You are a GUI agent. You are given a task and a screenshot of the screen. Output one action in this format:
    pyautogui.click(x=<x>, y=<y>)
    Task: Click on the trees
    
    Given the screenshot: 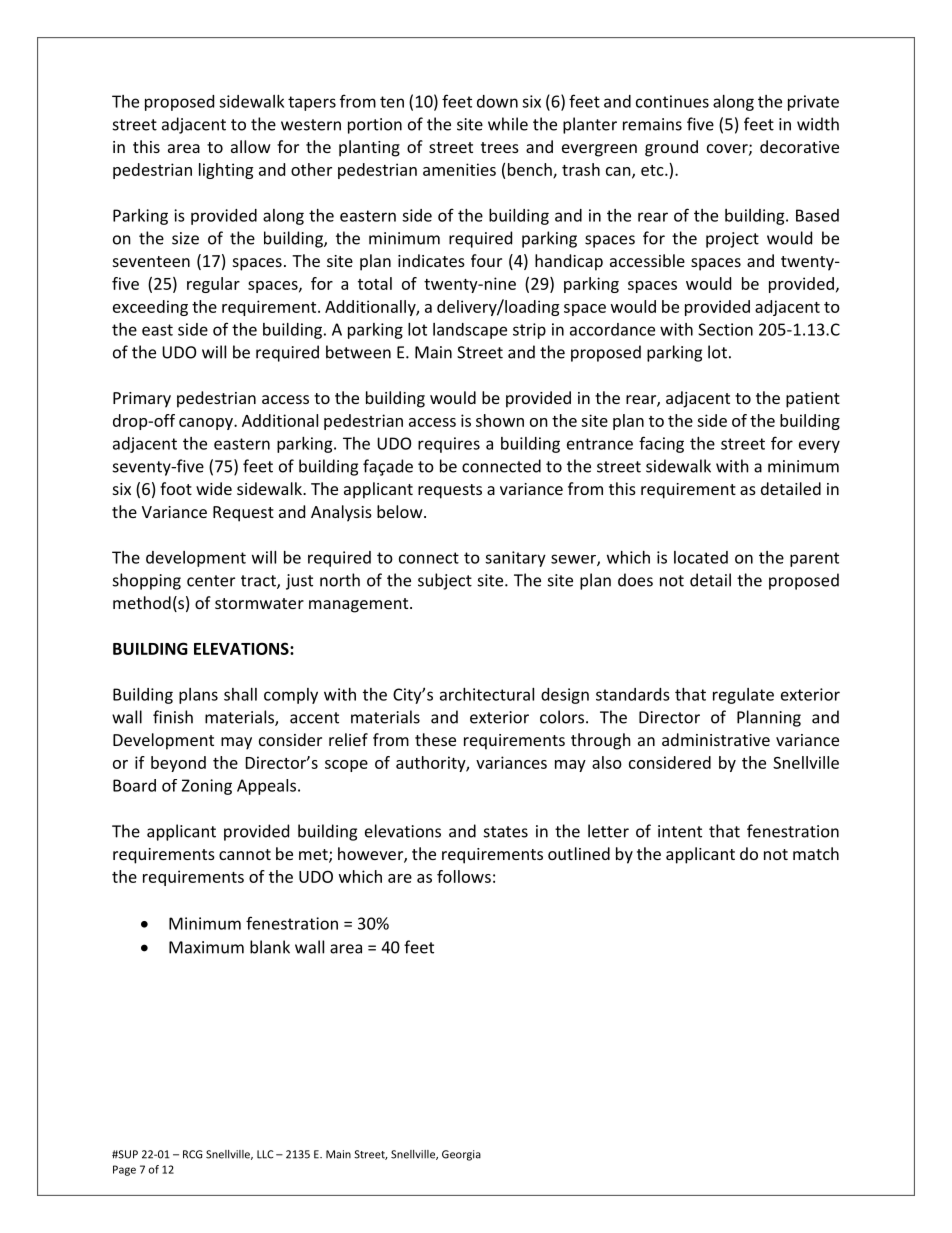 What is the action you would take?
    pyautogui.click(x=500, y=147)
